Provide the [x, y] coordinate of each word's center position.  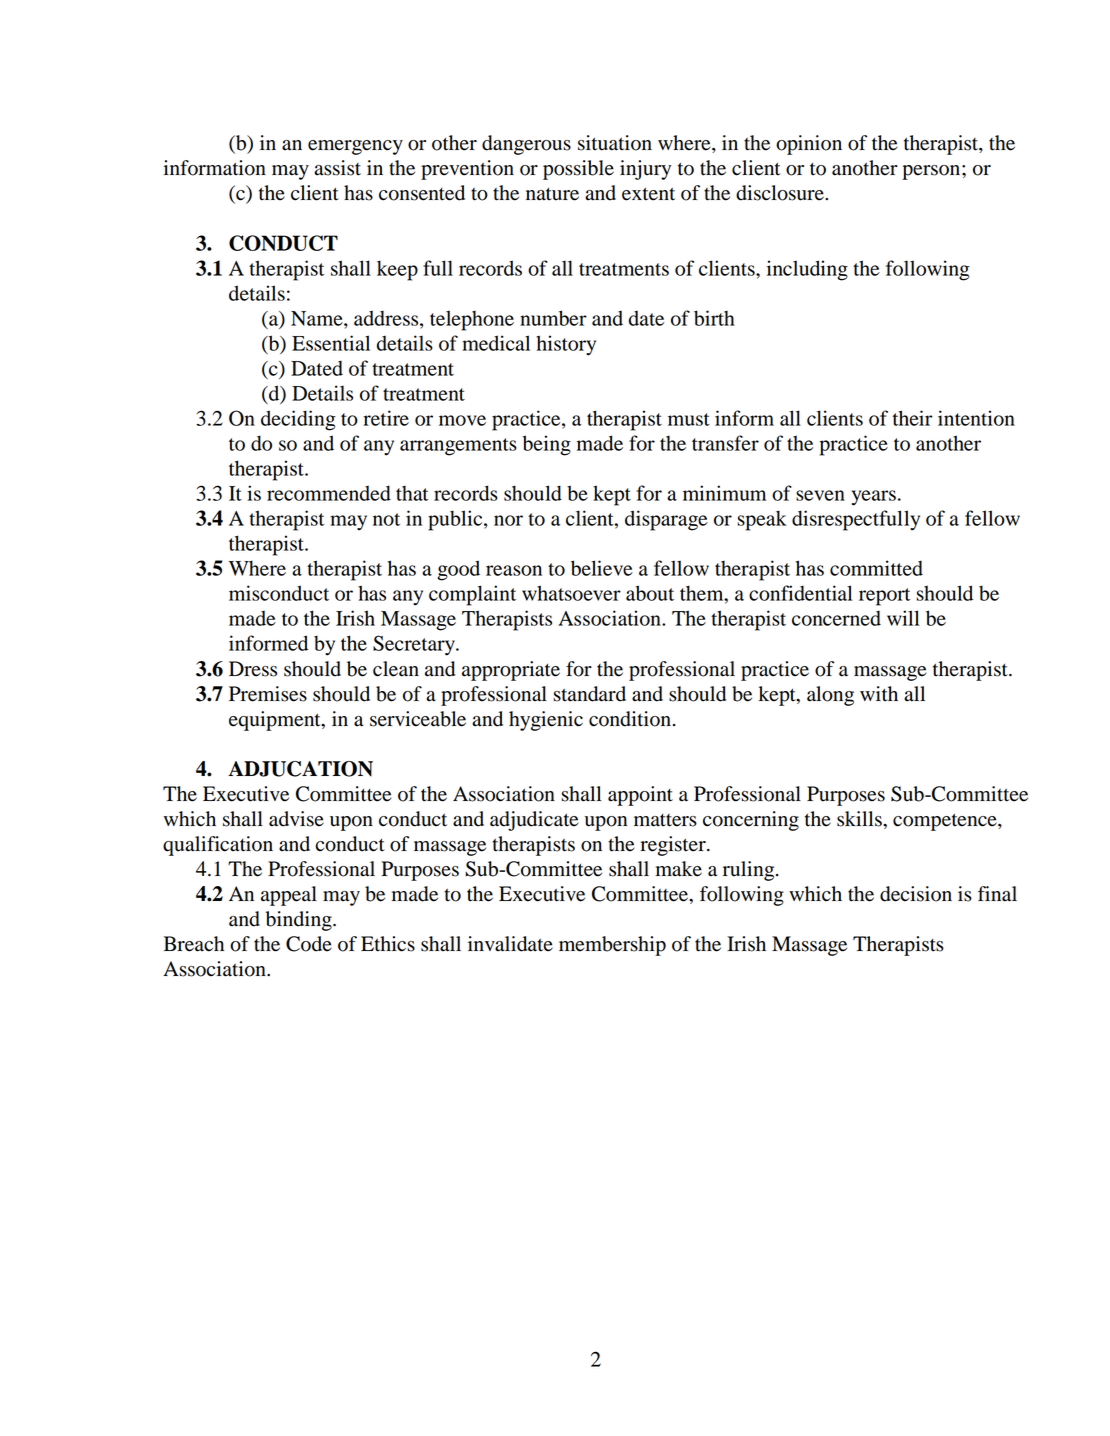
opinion [809, 145]
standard [589, 694]
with [879, 694]
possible [578, 170]
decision [916, 894]
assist [337, 168]
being [547, 445]
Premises [268, 694]
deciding [298, 420]
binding [300, 921]
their [912, 418]
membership [612, 946]
